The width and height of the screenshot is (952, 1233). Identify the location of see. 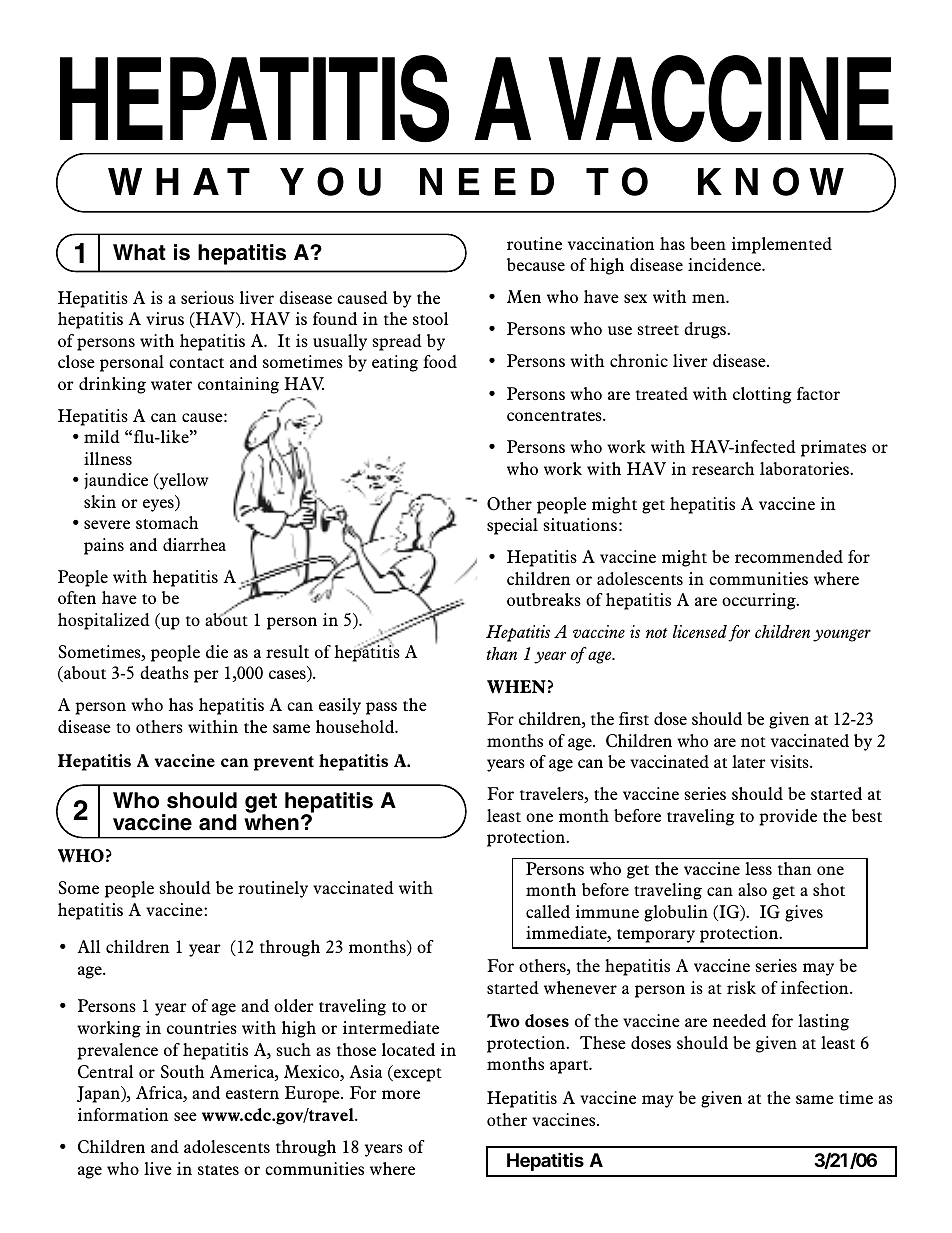
(185, 1116).
